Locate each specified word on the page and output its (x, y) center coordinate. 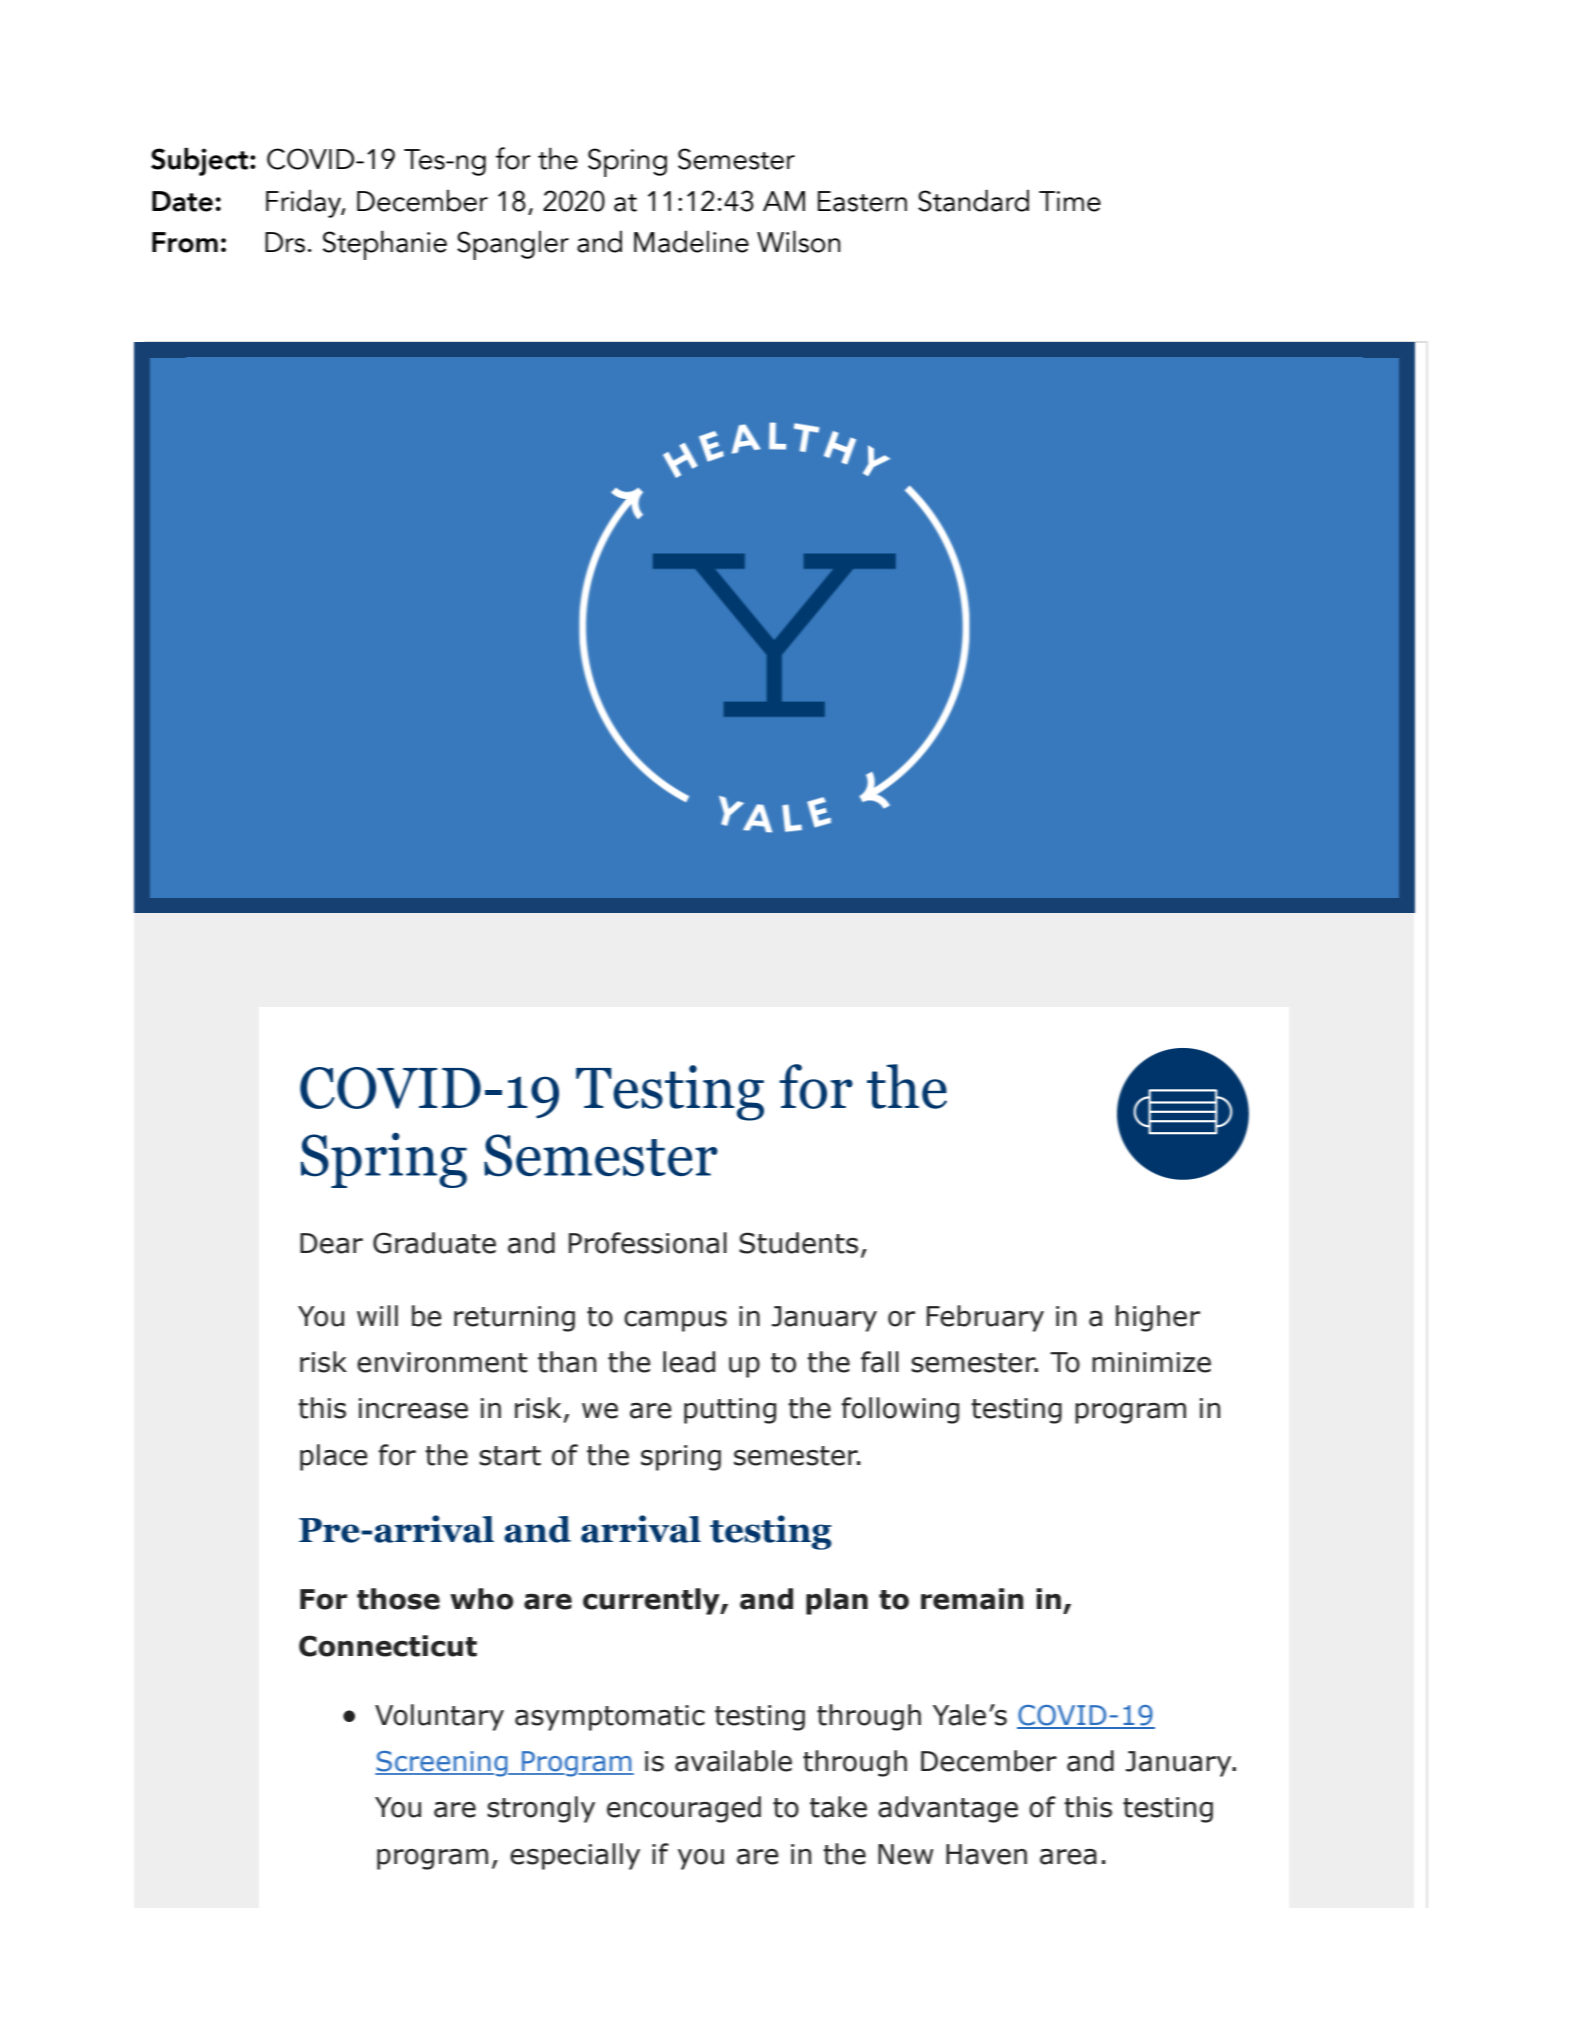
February (985, 1318)
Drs (285, 242)
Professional (648, 1243)
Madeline (691, 241)
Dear (331, 1243)
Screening (442, 1764)
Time (1070, 201)
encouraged (684, 1809)
